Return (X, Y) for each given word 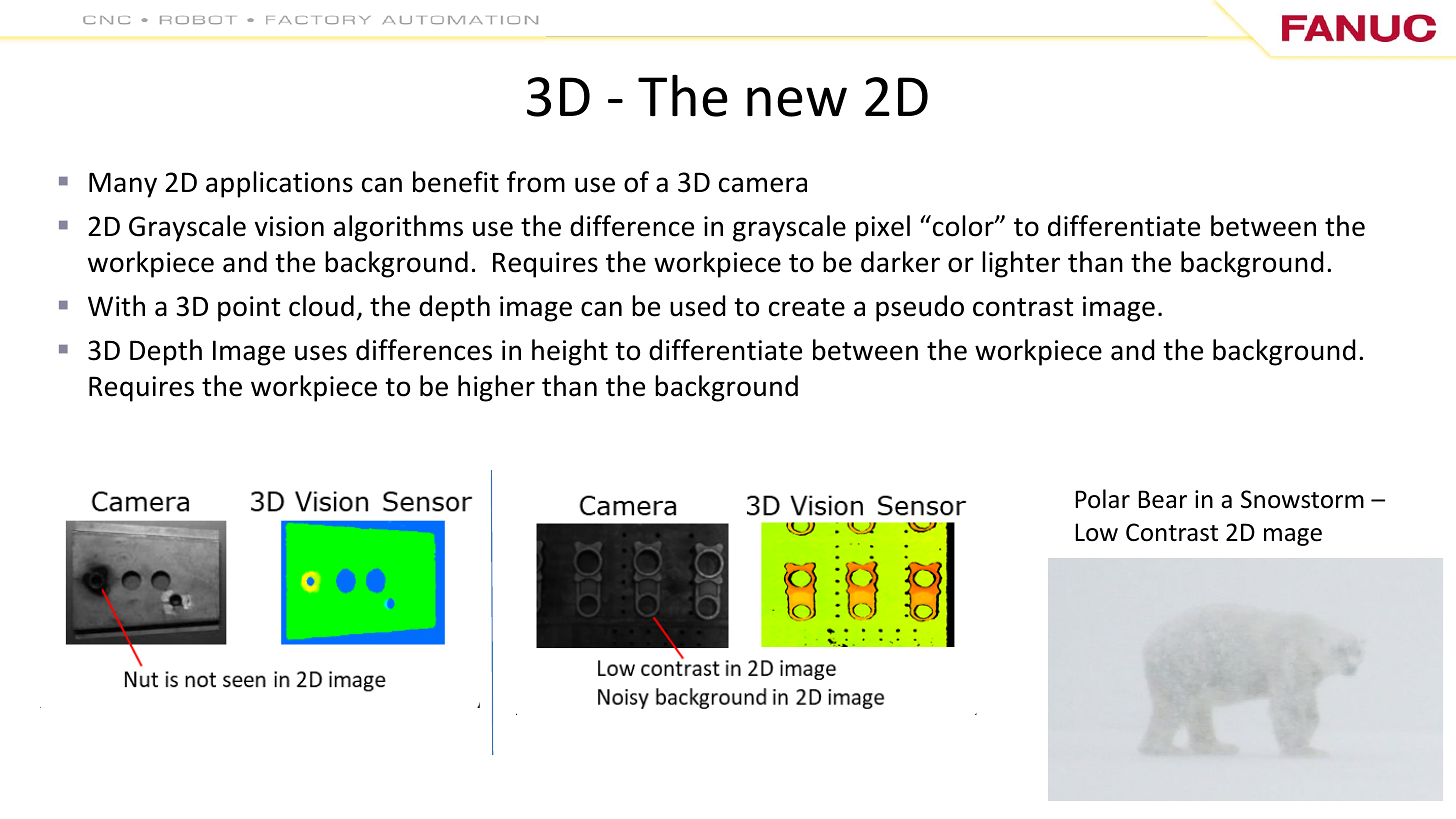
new (797, 102)
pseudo (920, 308)
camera (763, 185)
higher (496, 388)
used (698, 306)
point (249, 309)
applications (279, 184)
